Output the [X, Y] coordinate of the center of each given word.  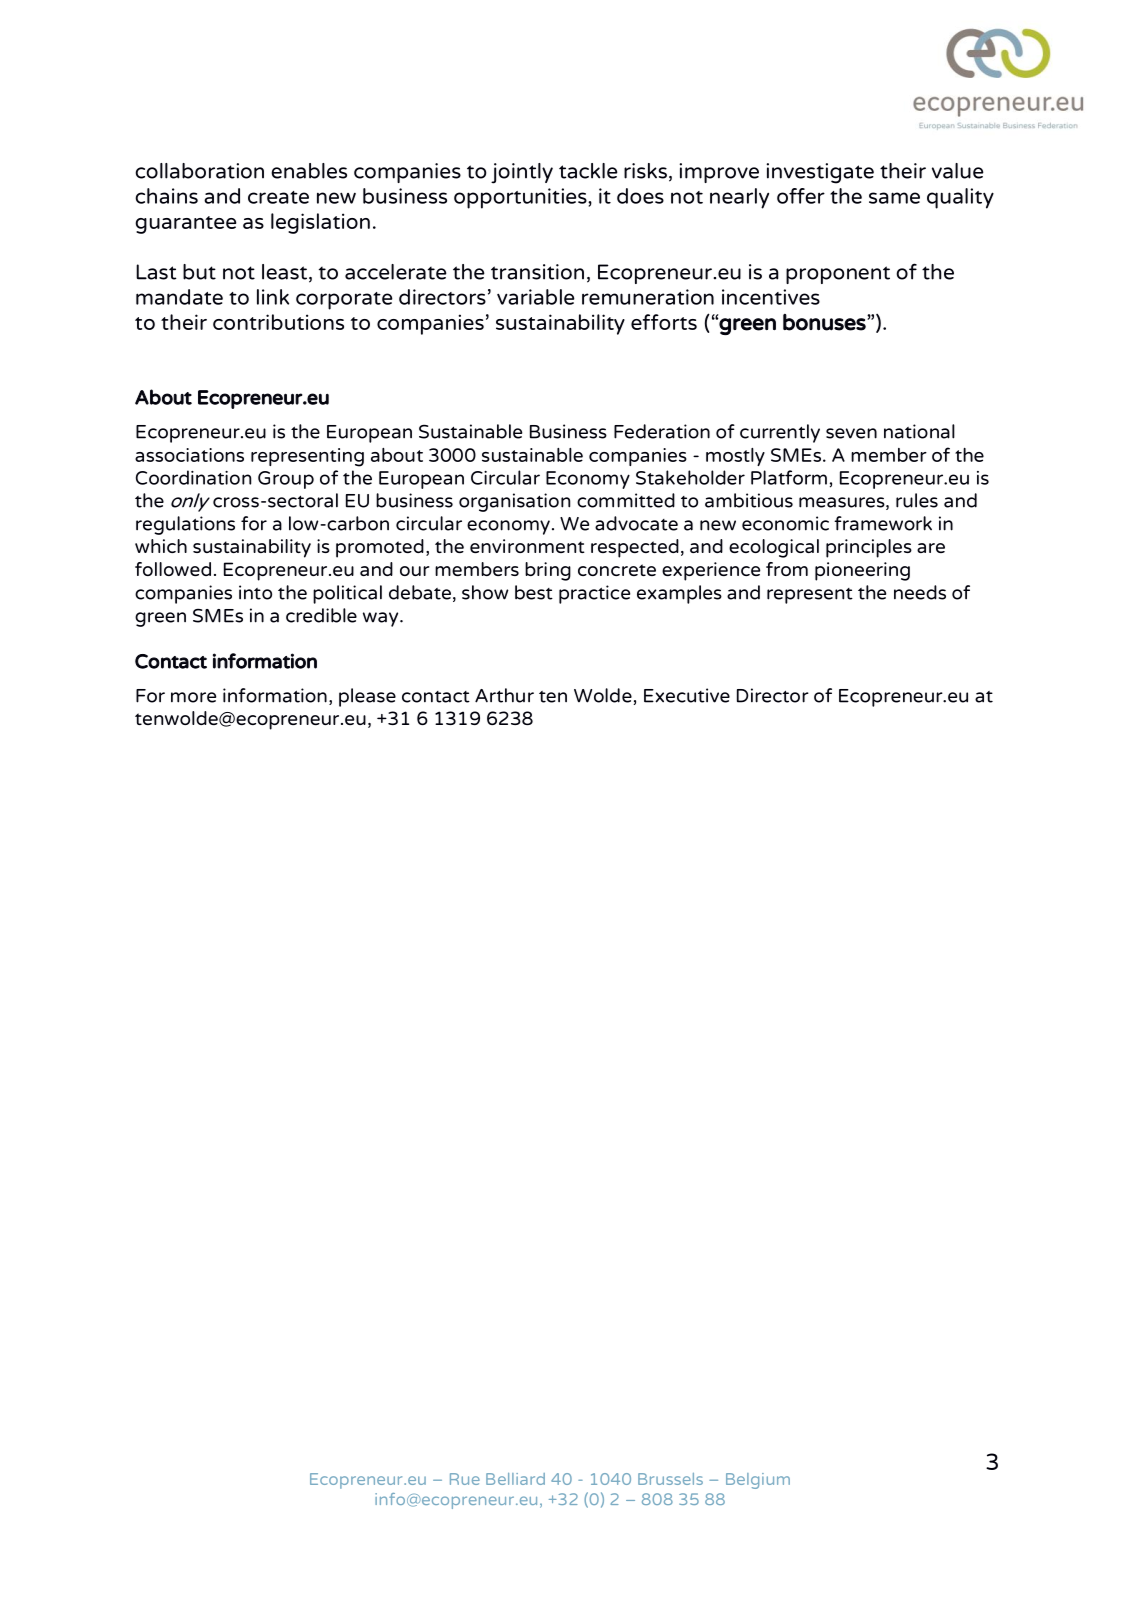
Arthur [504, 695]
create [278, 197]
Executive [687, 695]
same [894, 198]
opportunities [521, 198]
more [193, 697]
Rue [465, 1479]
